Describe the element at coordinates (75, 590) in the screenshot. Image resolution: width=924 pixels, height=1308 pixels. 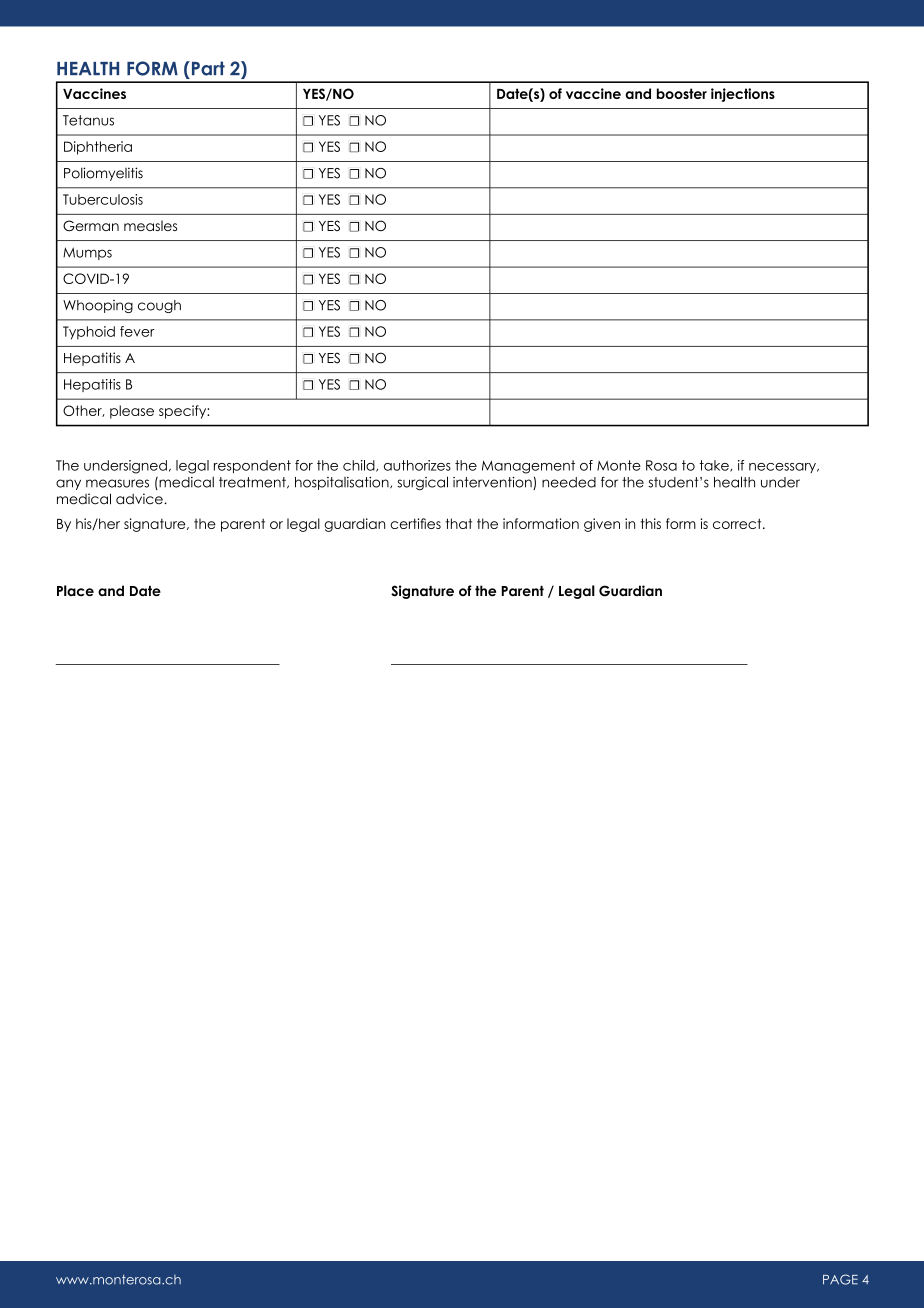
I see `Place` at that location.
